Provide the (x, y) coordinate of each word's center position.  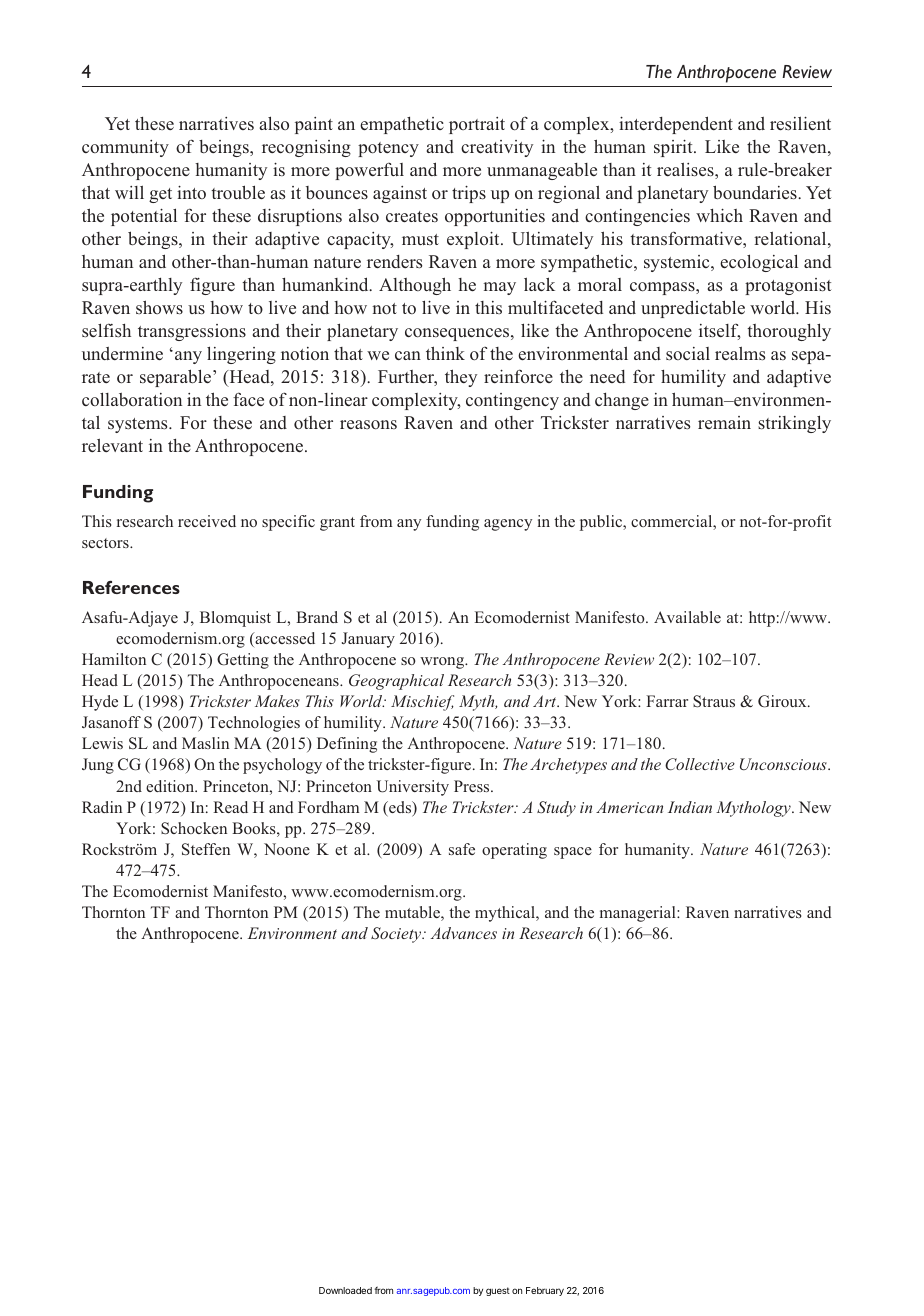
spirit (674, 148)
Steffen (206, 849)
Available (687, 617)
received (207, 521)
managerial (639, 914)
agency (508, 525)
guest (498, 1291)
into (191, 192)
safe (462, 849)
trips (469, 194)
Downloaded (345, 1290)
